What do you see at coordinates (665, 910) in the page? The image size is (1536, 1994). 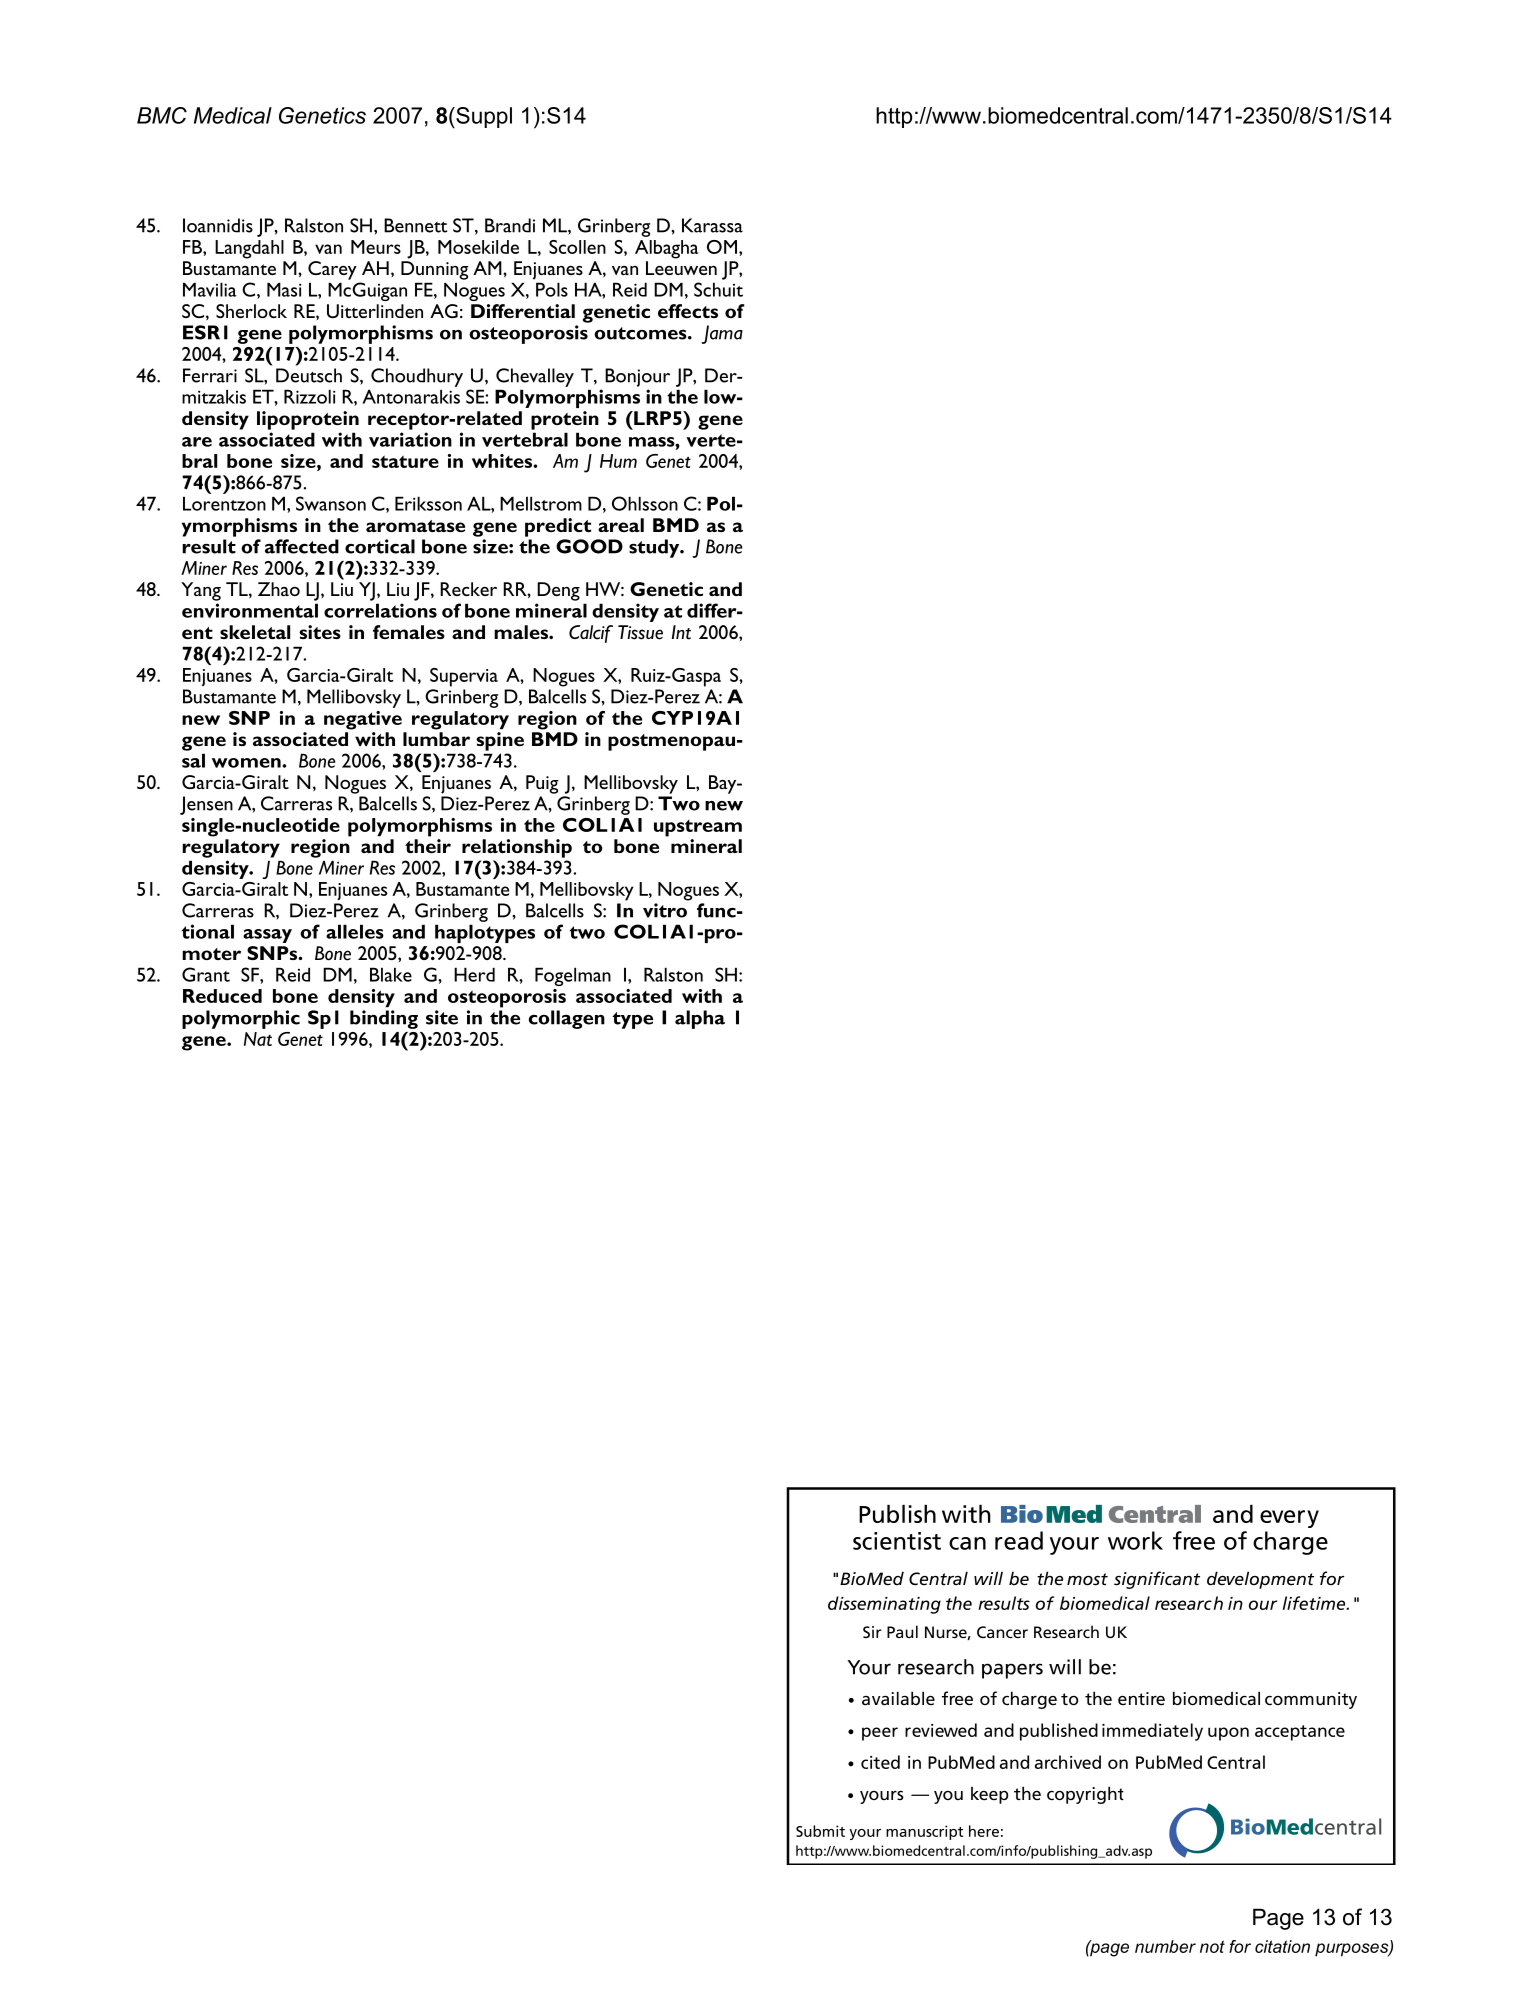 I see `vitro` at bounding box center [665, 910].
